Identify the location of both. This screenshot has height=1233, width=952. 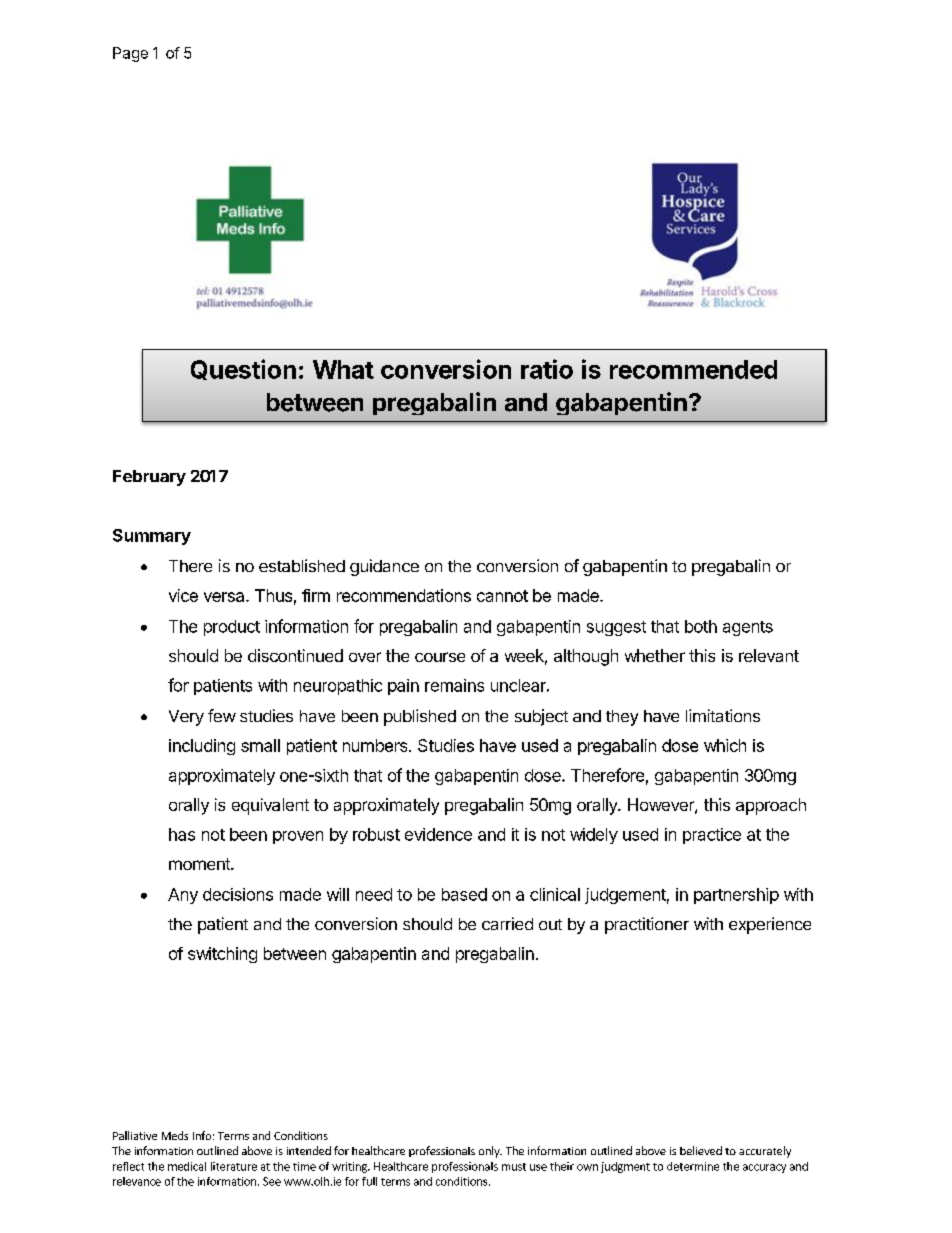
(701, 626).
